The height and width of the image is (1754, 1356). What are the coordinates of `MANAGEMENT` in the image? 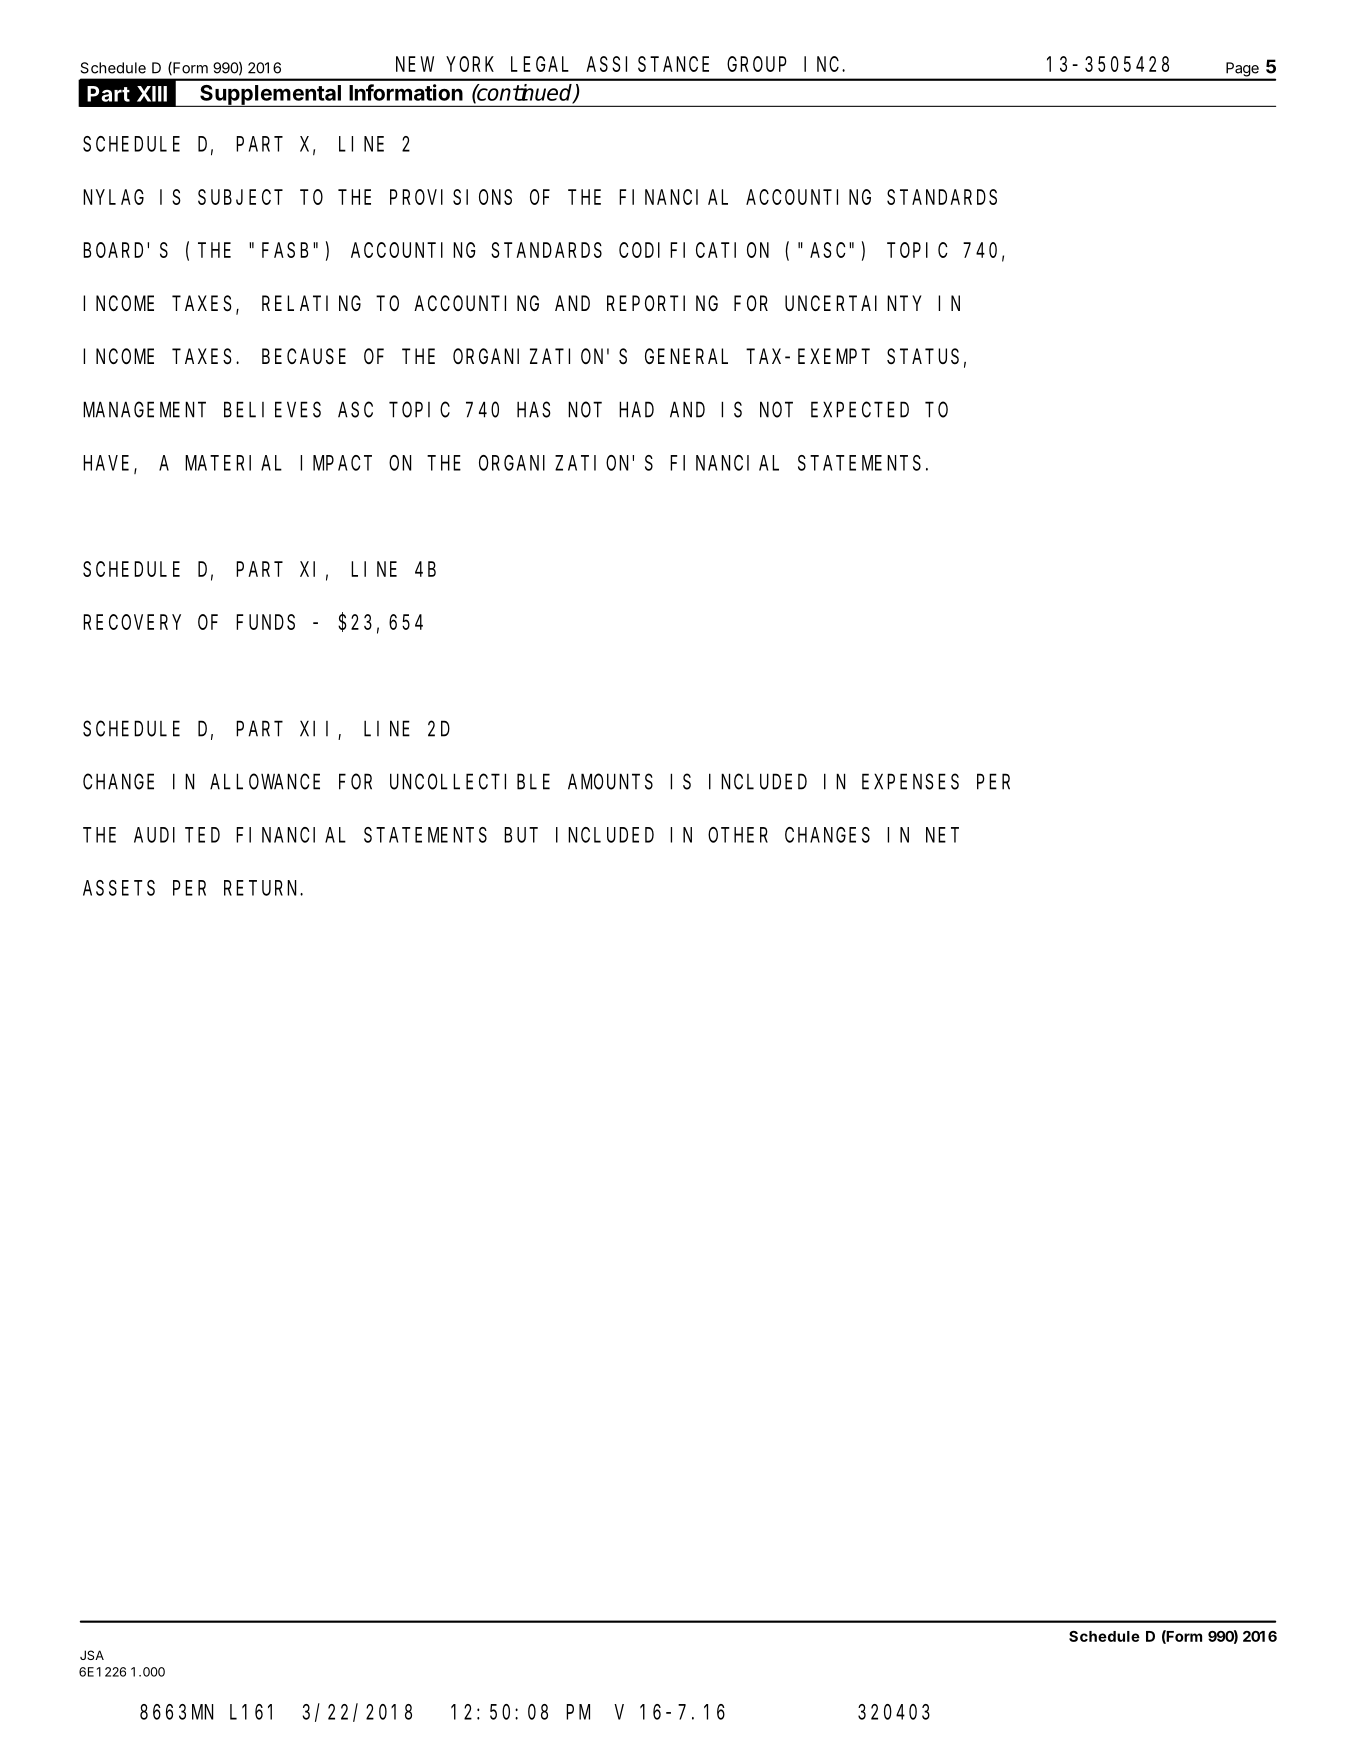 It's located at (144, 410).
